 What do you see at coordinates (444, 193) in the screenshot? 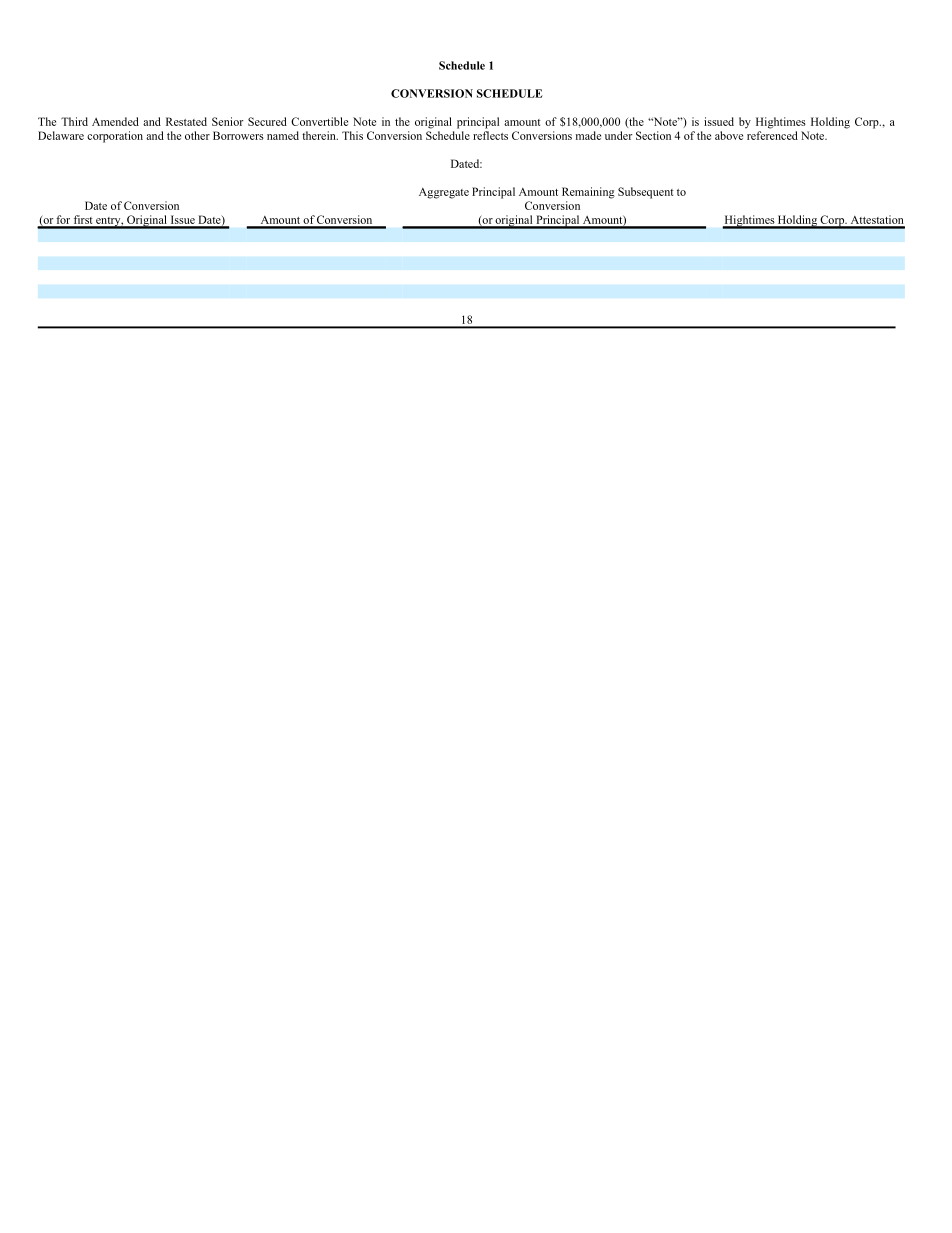
I see `Aggregate` at bounding box center [444, 193].
